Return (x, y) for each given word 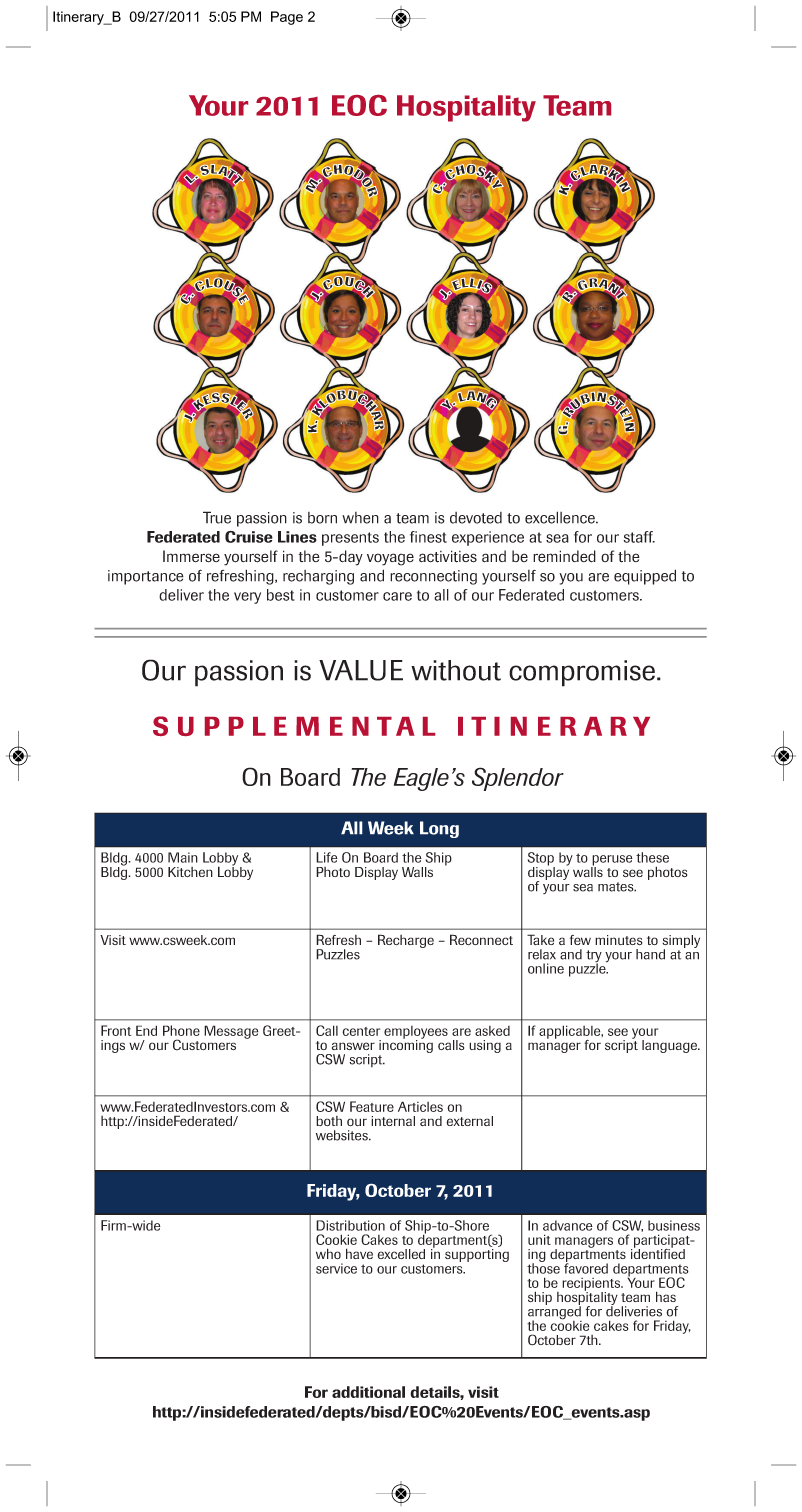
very (247, 598)
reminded (564, 556)
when (360, 518)
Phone (181, 1030)
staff (639, 537)
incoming (406, 1047)
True (217, 517)
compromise (583, 673)
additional (368, 1392)
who (328, 1253)
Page (287, 18)
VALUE (361, 670)
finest (428, 537)
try (594, 957)
